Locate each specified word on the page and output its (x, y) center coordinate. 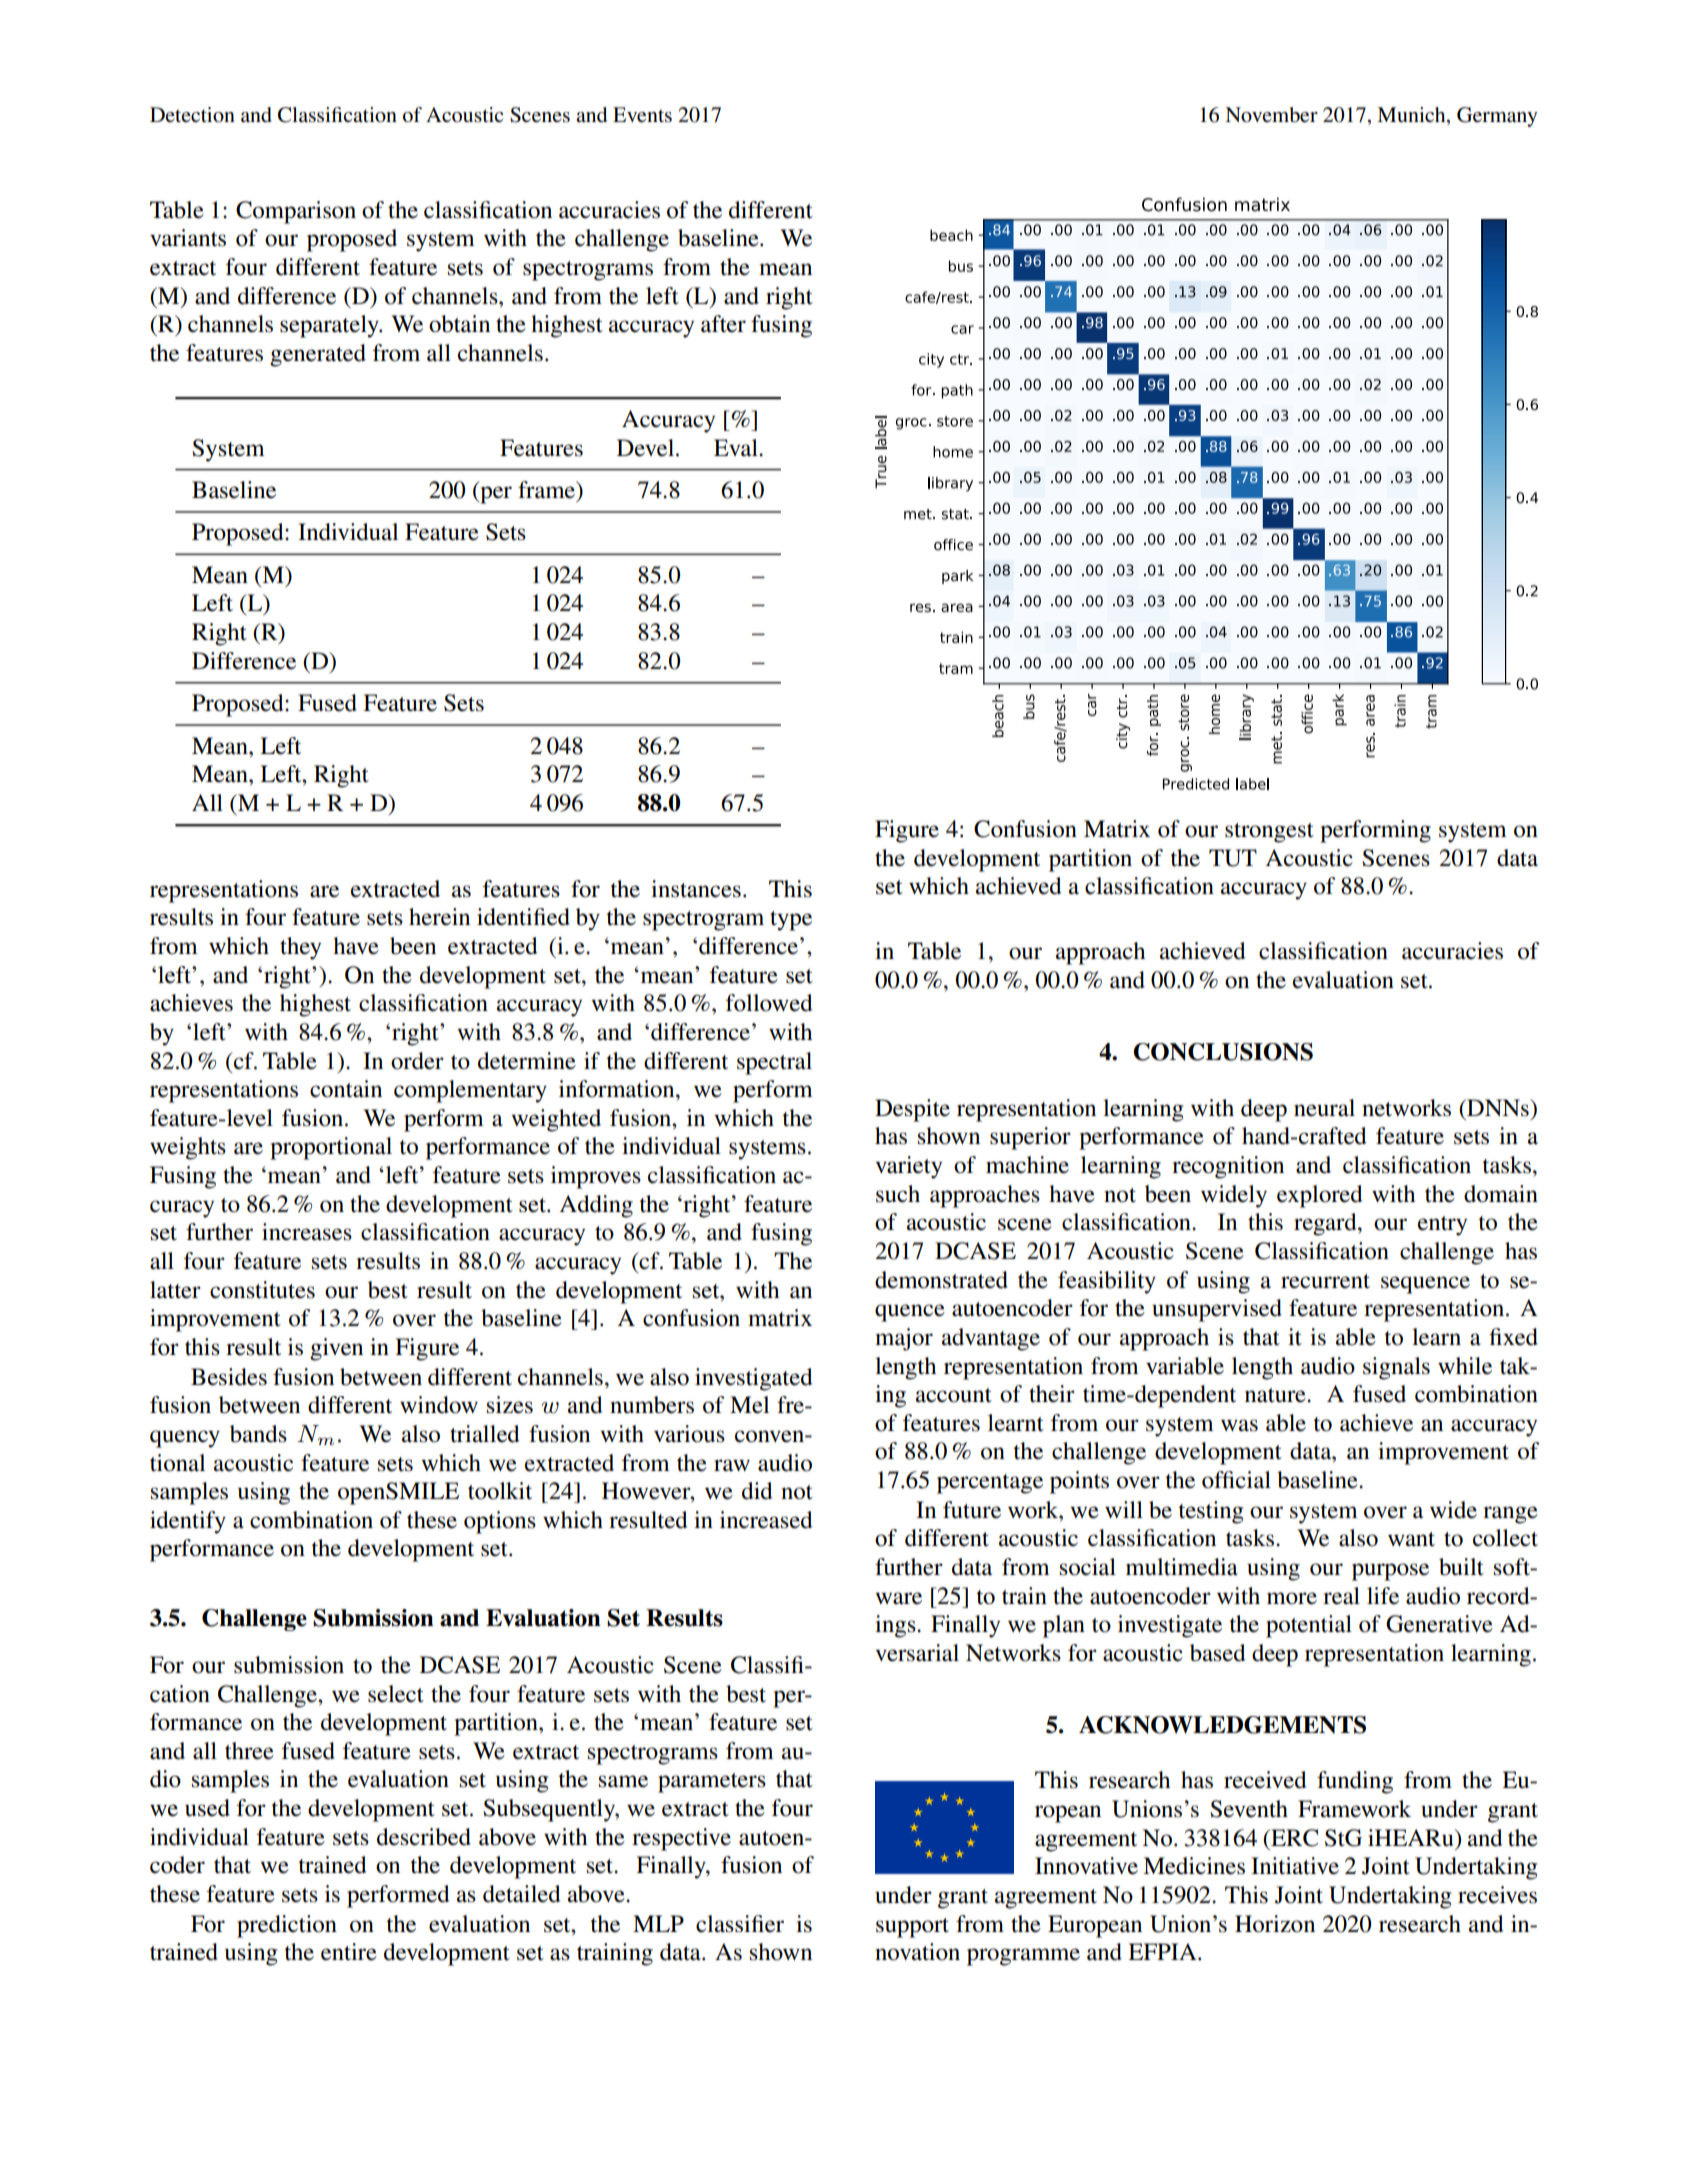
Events (642, 115)
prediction (287, 1926)
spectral (774, 1063)
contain (346, 1089)
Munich (1412, 116)
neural (1324, 1108)
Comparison (296, 212)
